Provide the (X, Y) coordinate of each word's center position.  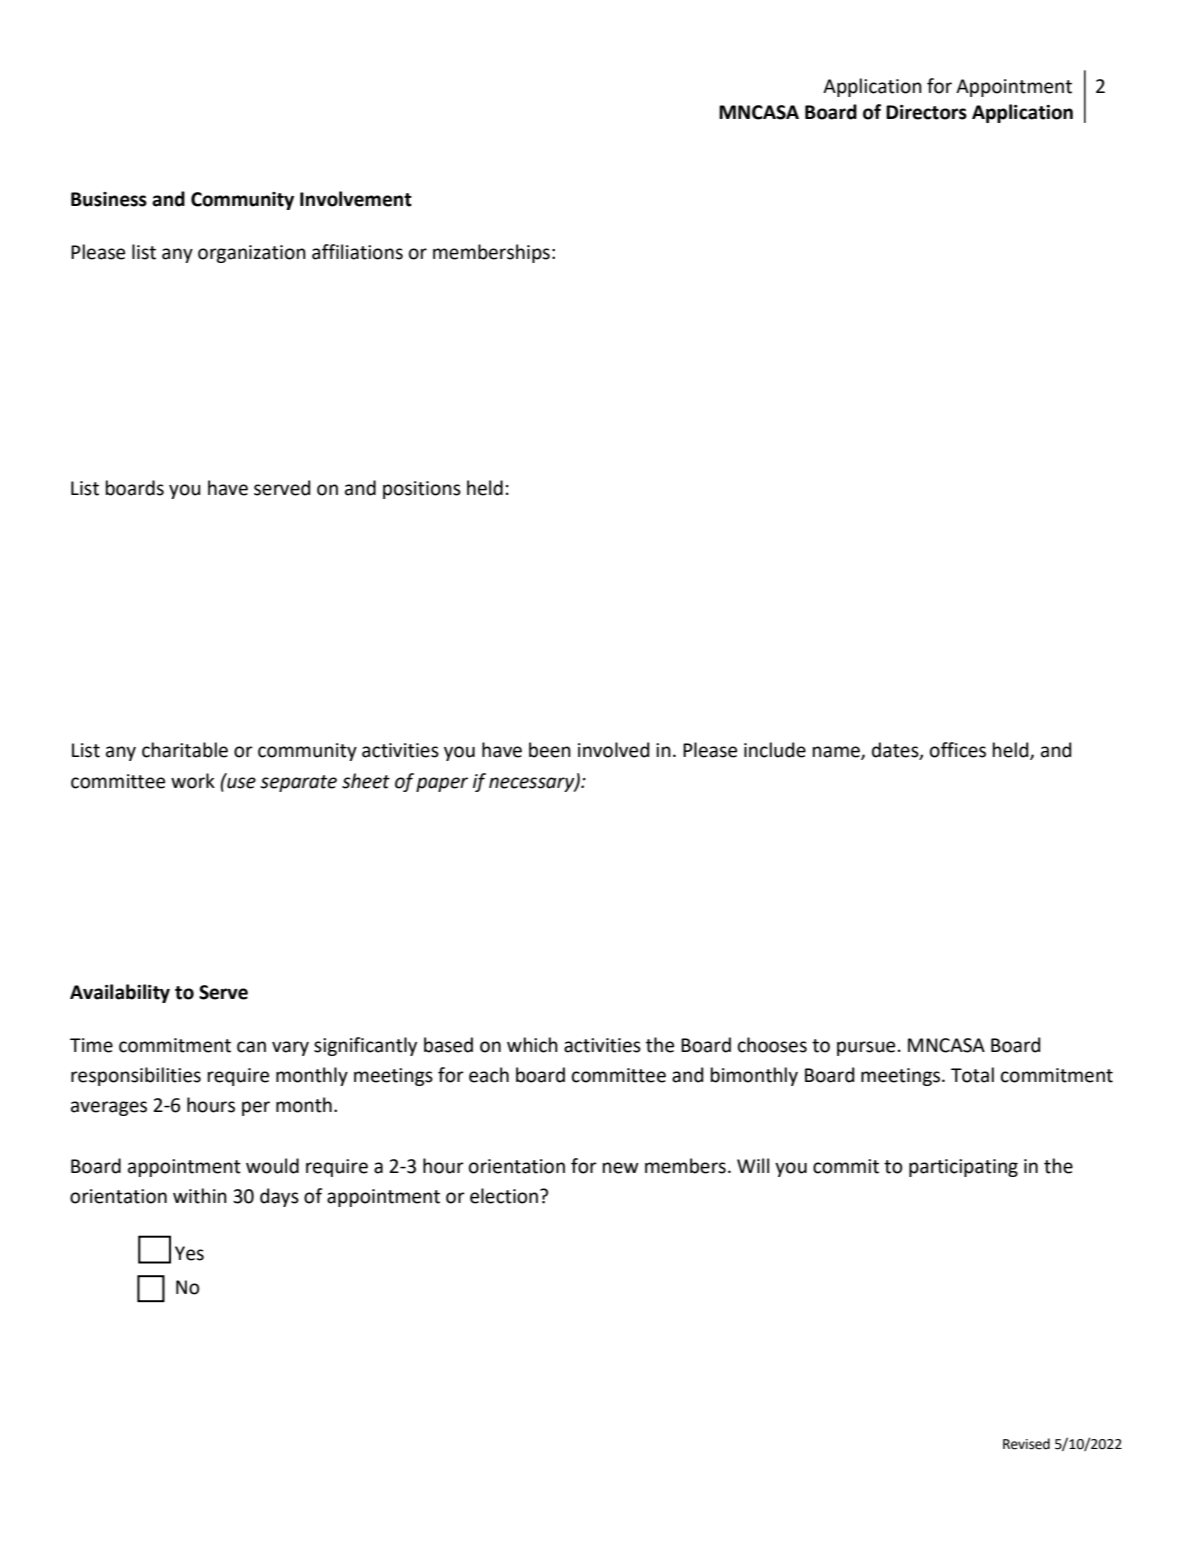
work (193, 781)
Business (109, 199)
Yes (189, 1253)
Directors (926, 112)
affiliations (357, 252)
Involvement (356, 199)
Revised (1026, 1444)
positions (422, 490)
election (505, 1196)
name (837, 753)
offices (958, 750)
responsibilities (136, 1076)
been (550, 750)
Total (972, 1075)
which (532, 1045)
